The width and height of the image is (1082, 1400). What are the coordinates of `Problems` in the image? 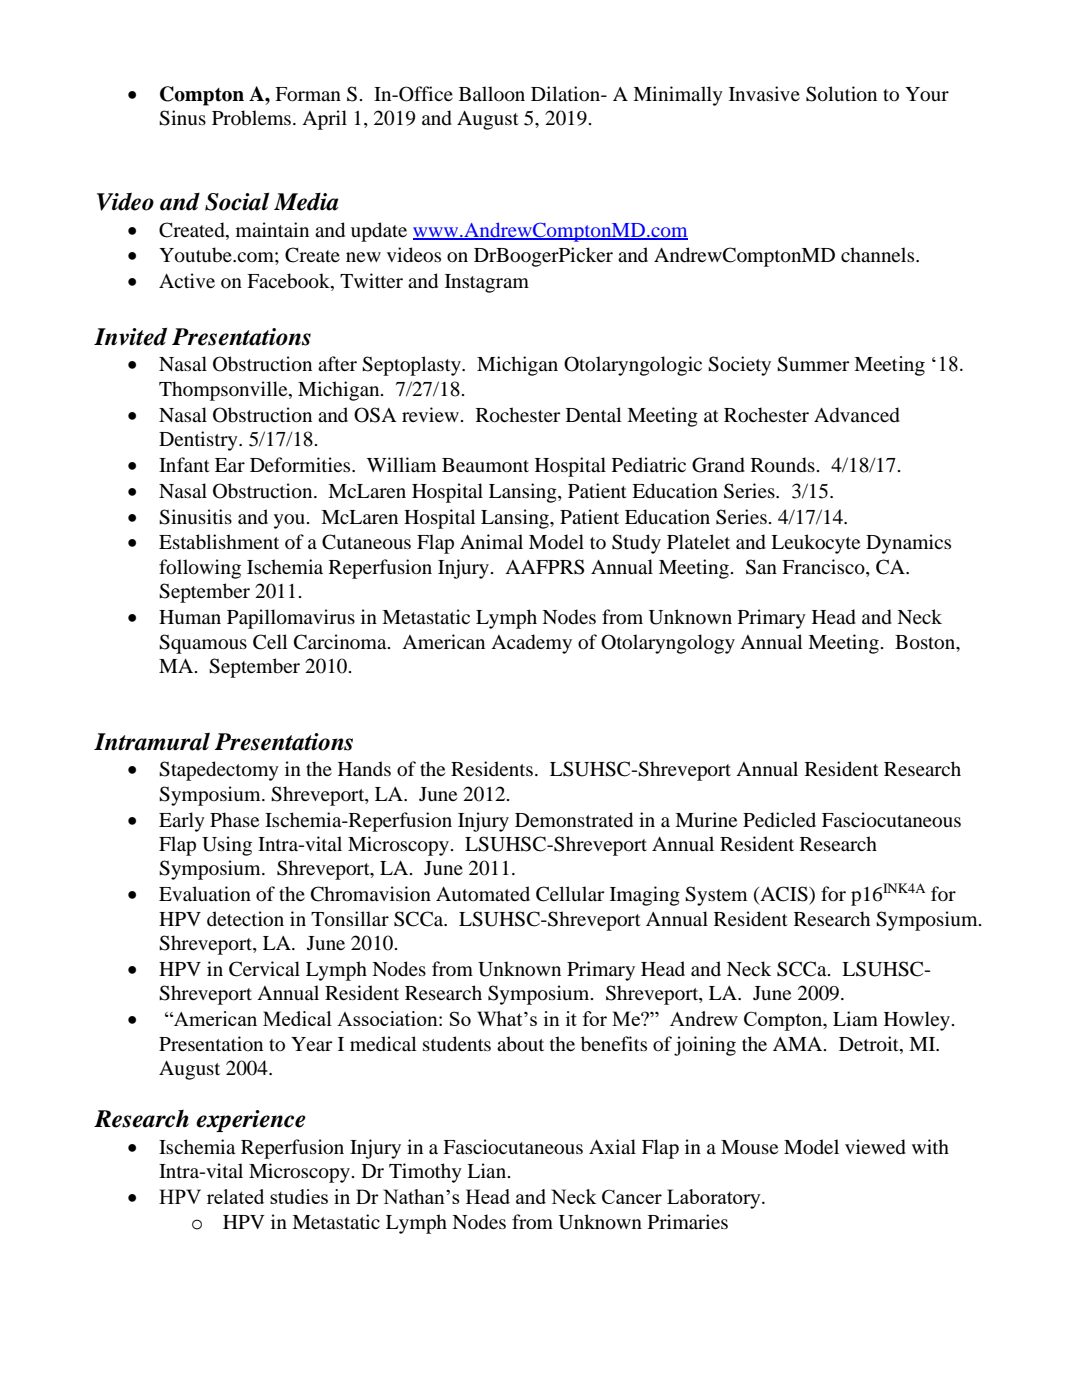 It's located at (251, 118).
